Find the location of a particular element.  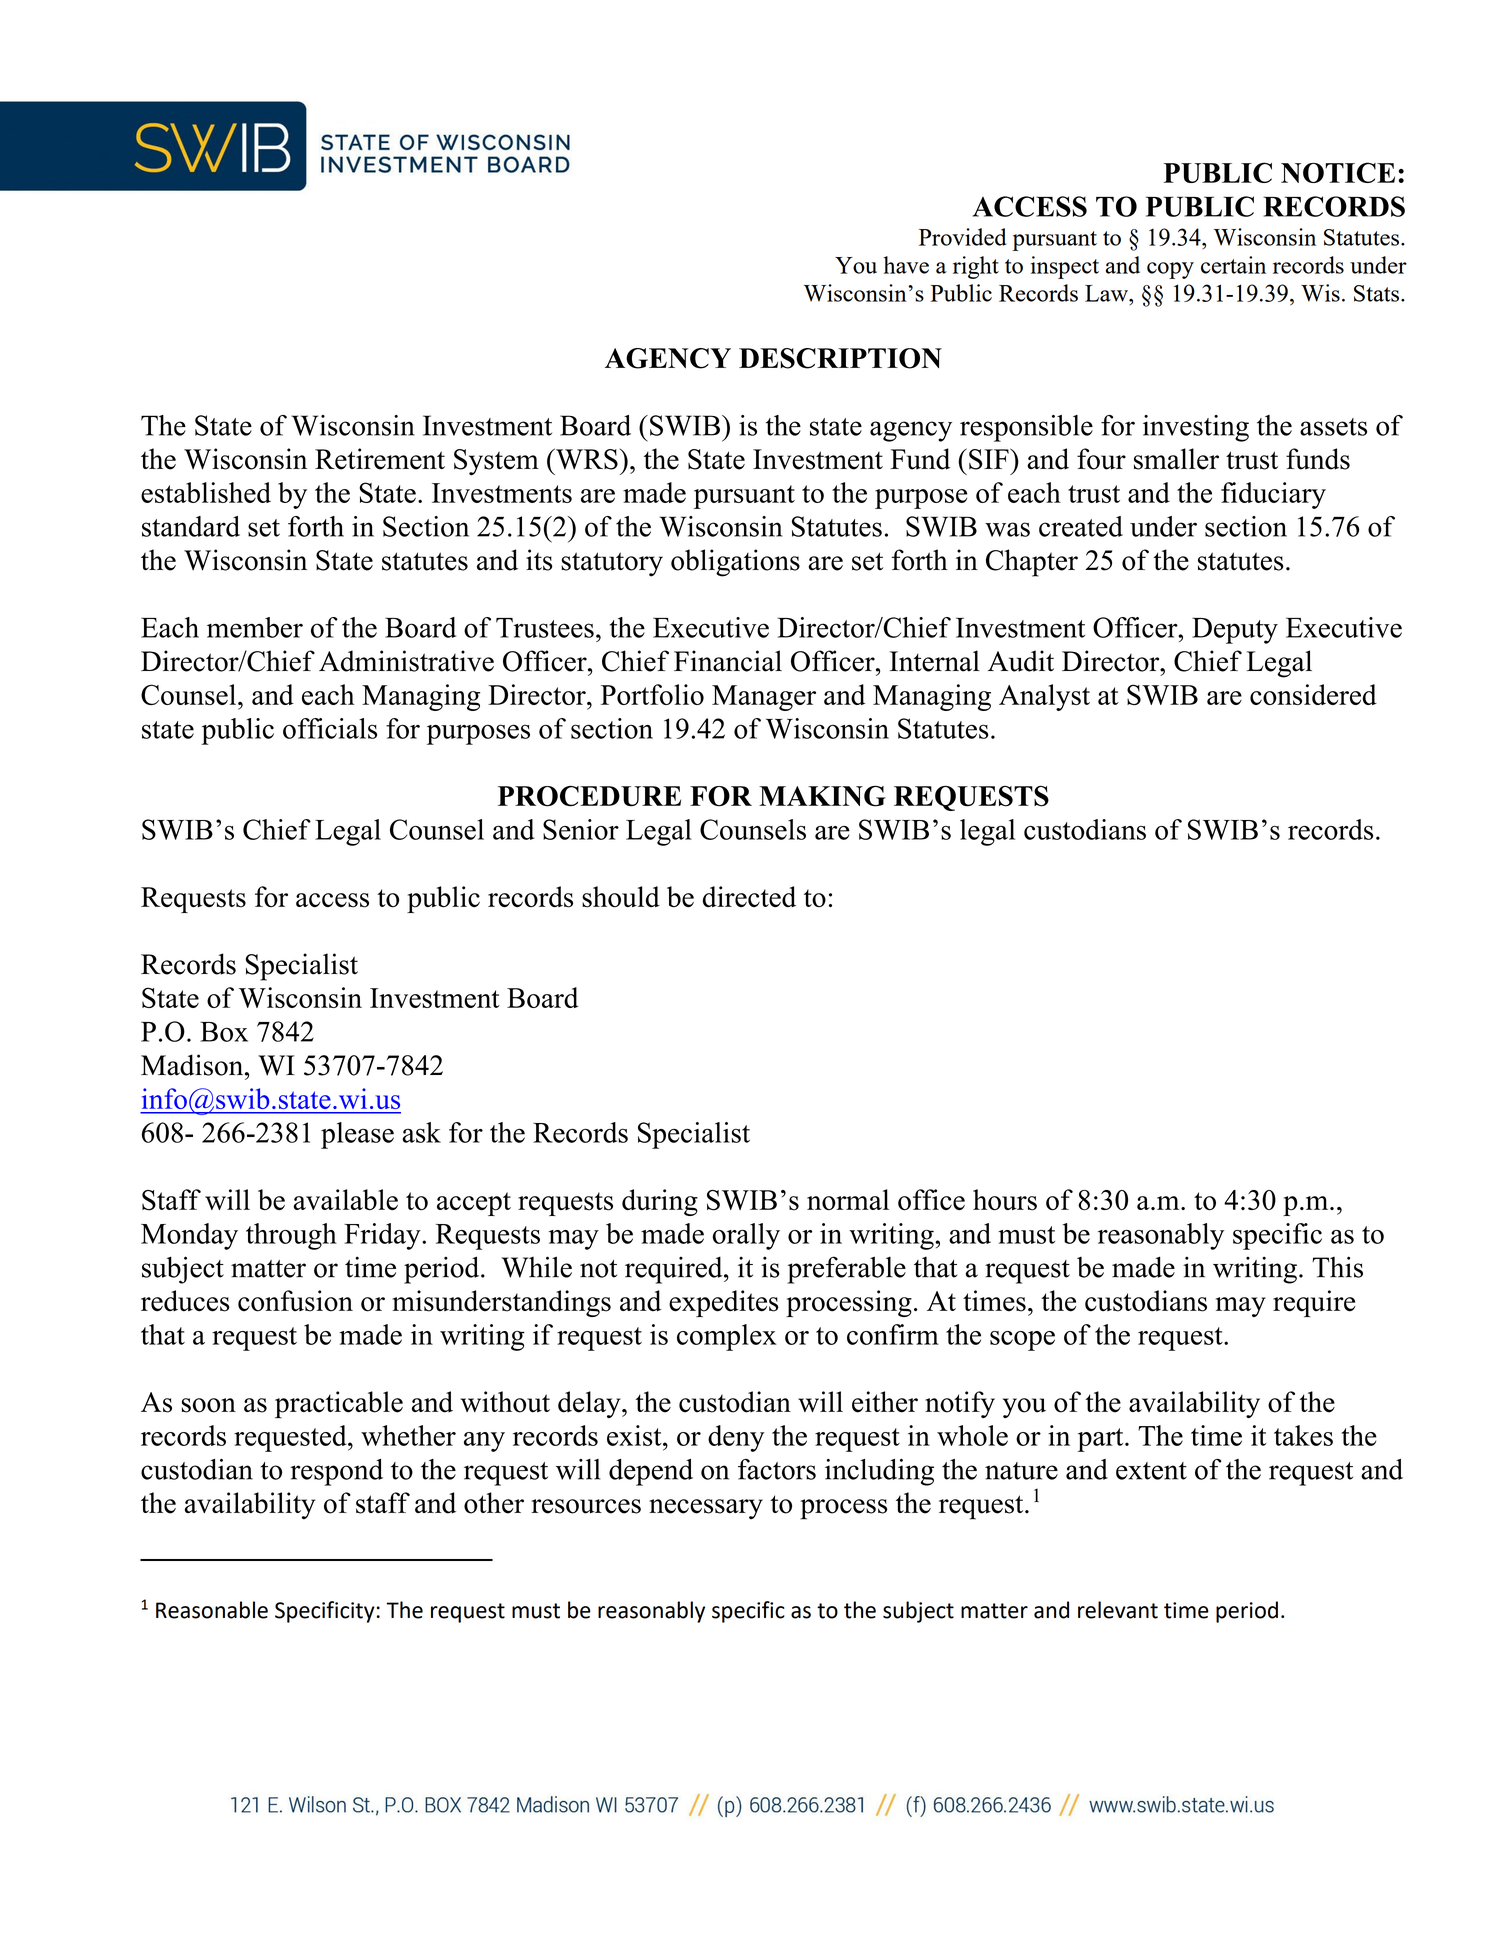

normal is located at coordinates (848, 1199).
